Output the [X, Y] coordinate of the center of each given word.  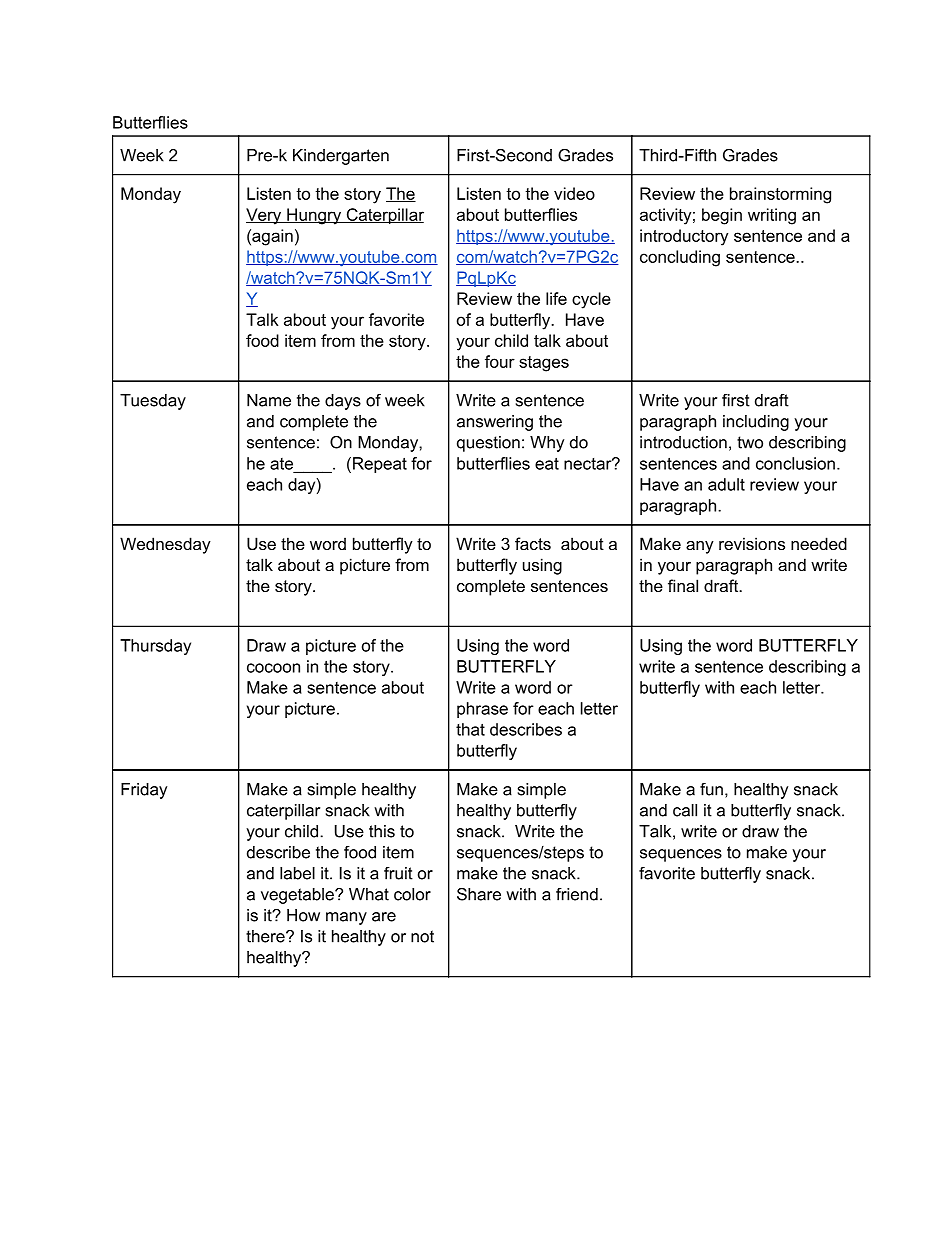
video [574, 193]
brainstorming [780, 195]
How [303, 915]
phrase [482, 710]
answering [495, 423]
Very [265, 216]
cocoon [273, 668]
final [683, 585]
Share [479, 894]
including [756, 423]
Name [269, 400]
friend [577, 894]
